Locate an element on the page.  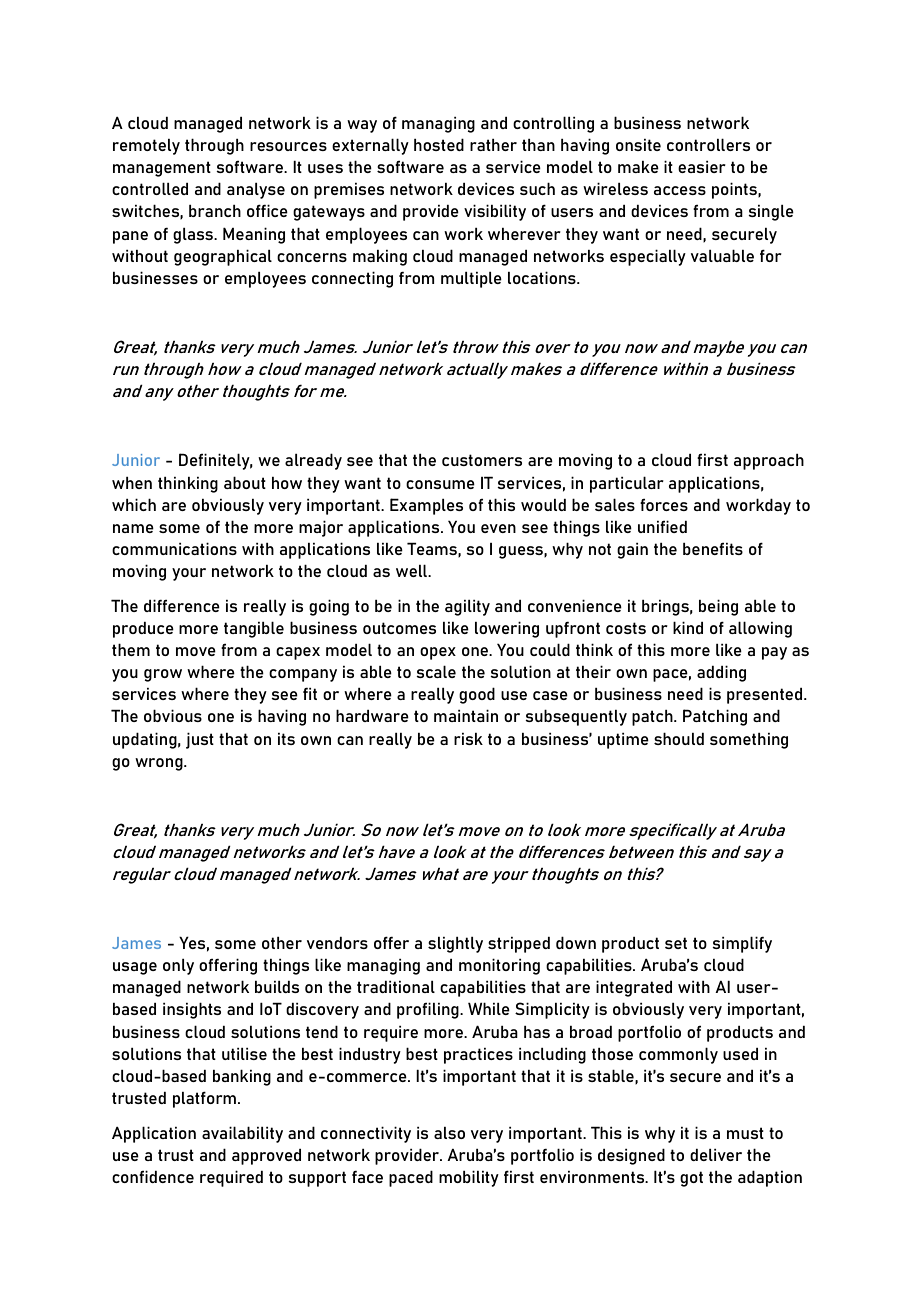
multiple is located at coordinates (471, 280).
